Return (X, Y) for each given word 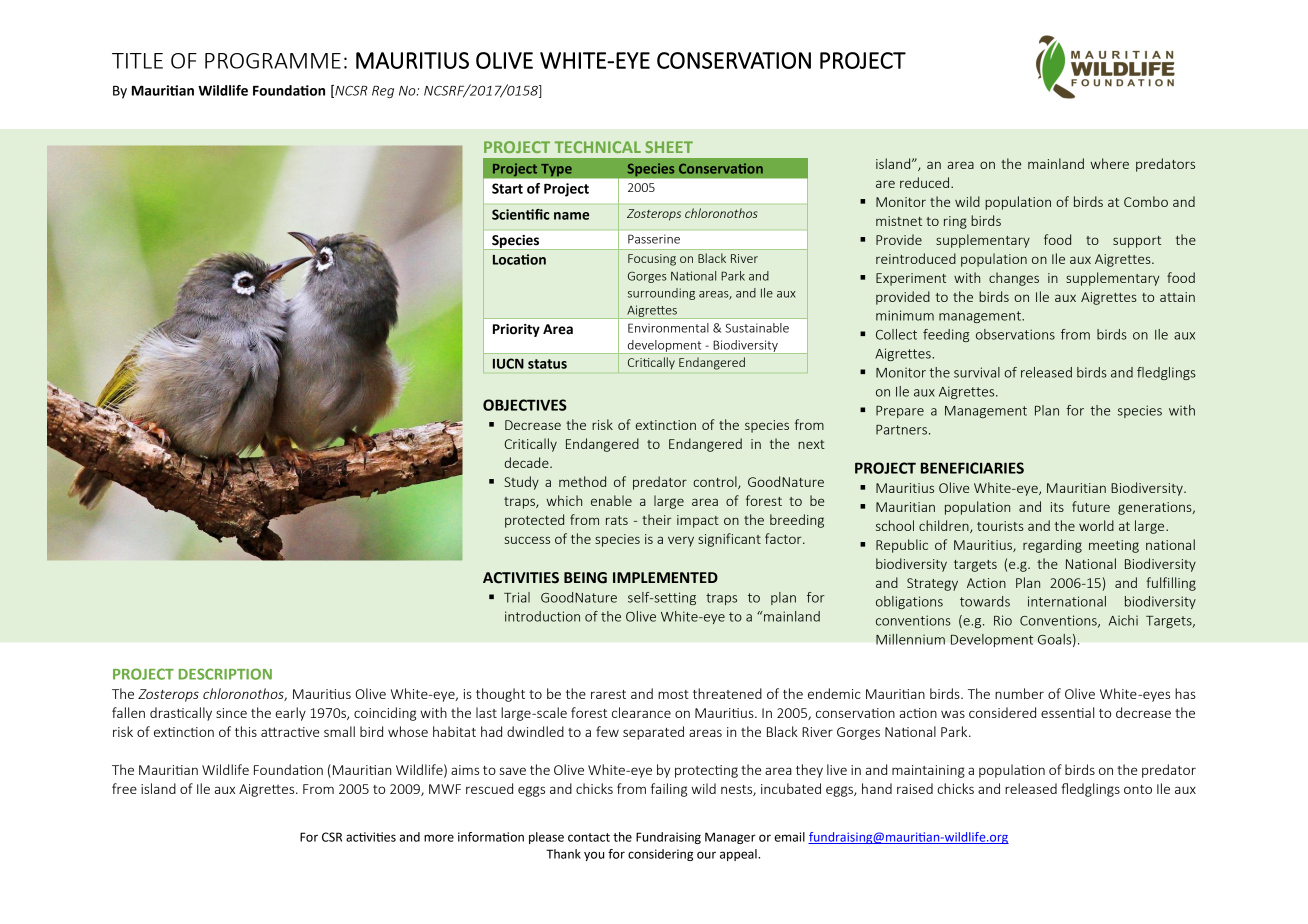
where (1109, 163)
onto (1138, 789)
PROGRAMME (273, 61)
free (124, 788)
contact (589, 837)
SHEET (669, 147)
